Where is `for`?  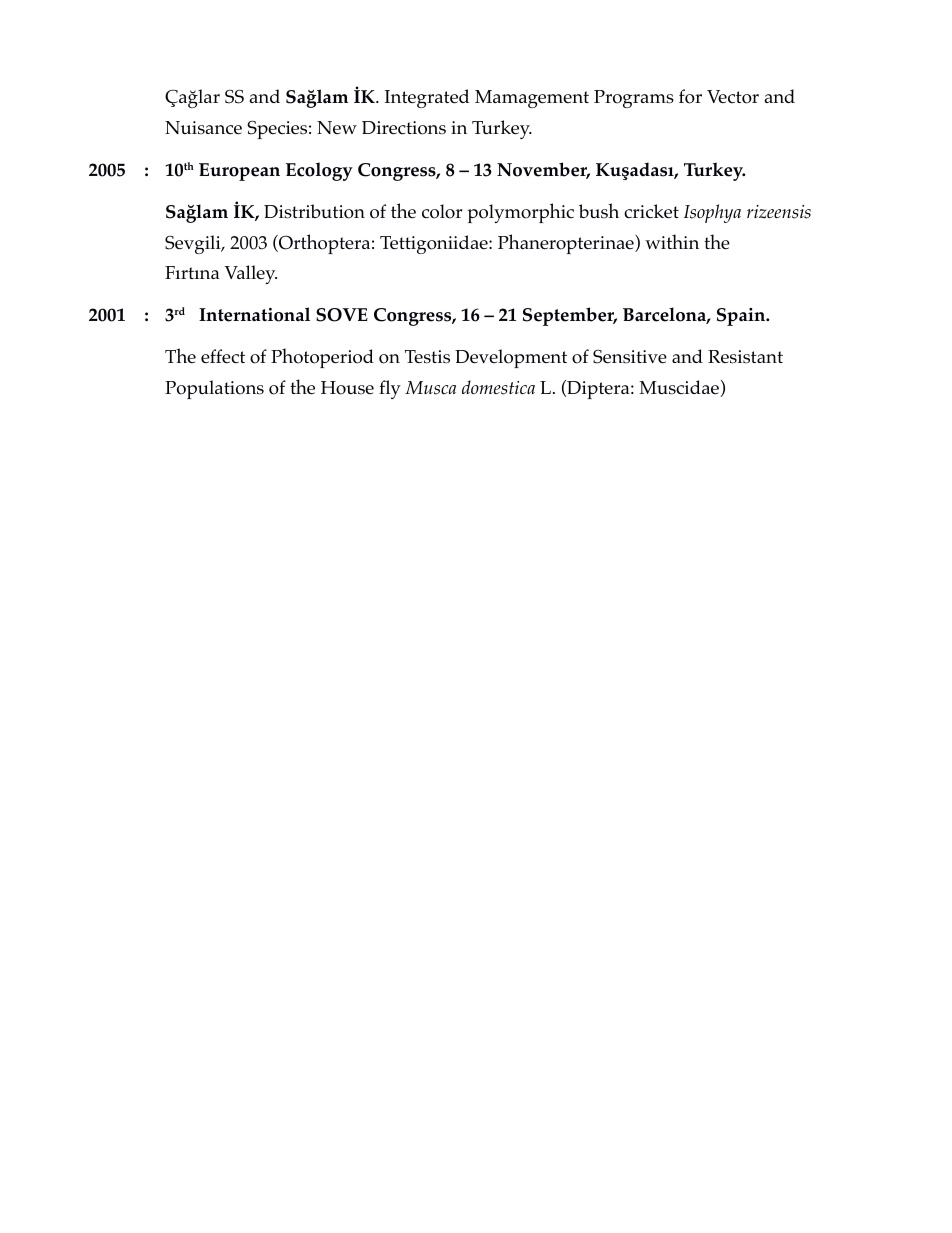 for is located at coordinates (690, 96).
